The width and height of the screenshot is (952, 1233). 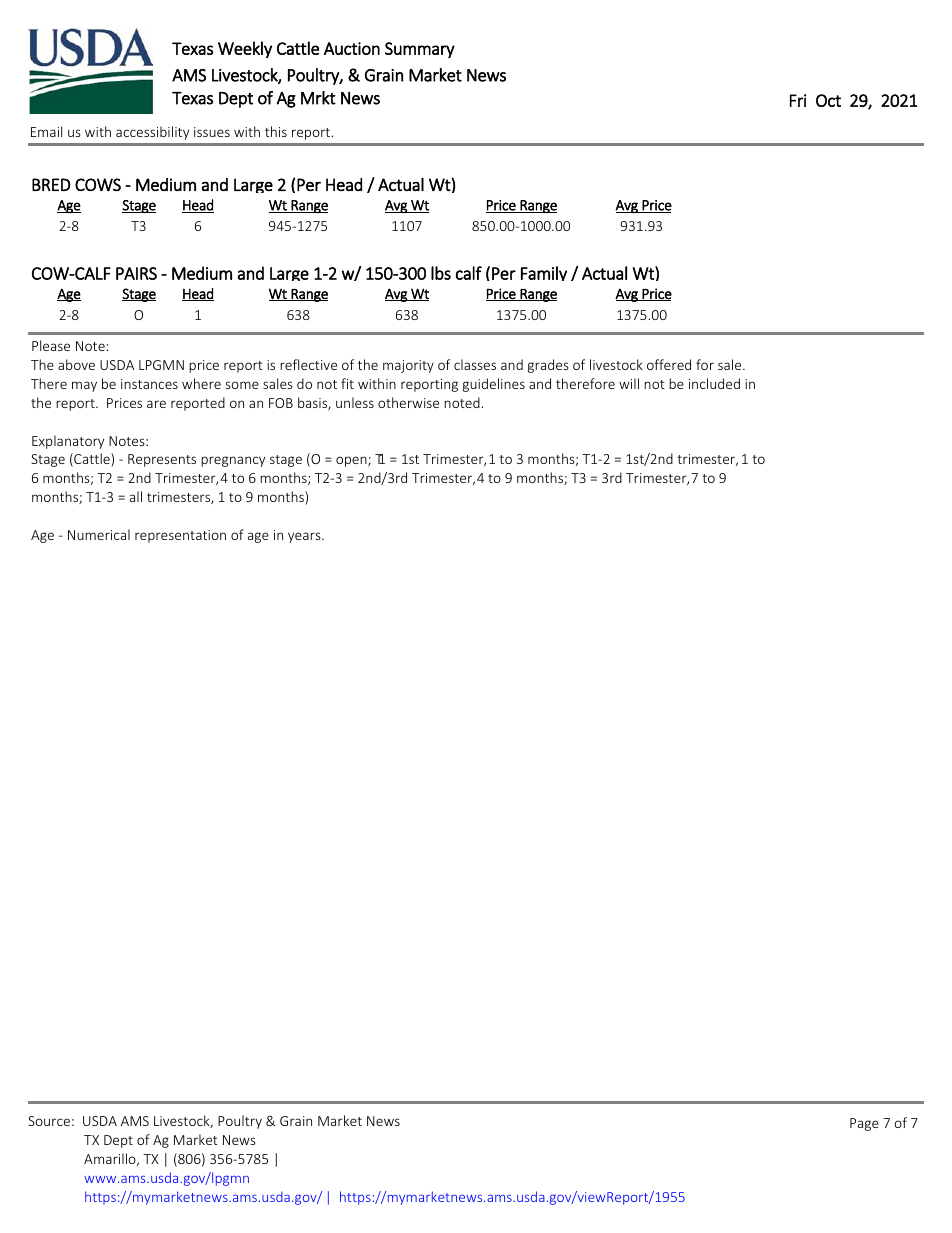 What do you see at coordinates (99, 534) in the screenshot?
I see `Numerical` at bounding box center [99, 534].
